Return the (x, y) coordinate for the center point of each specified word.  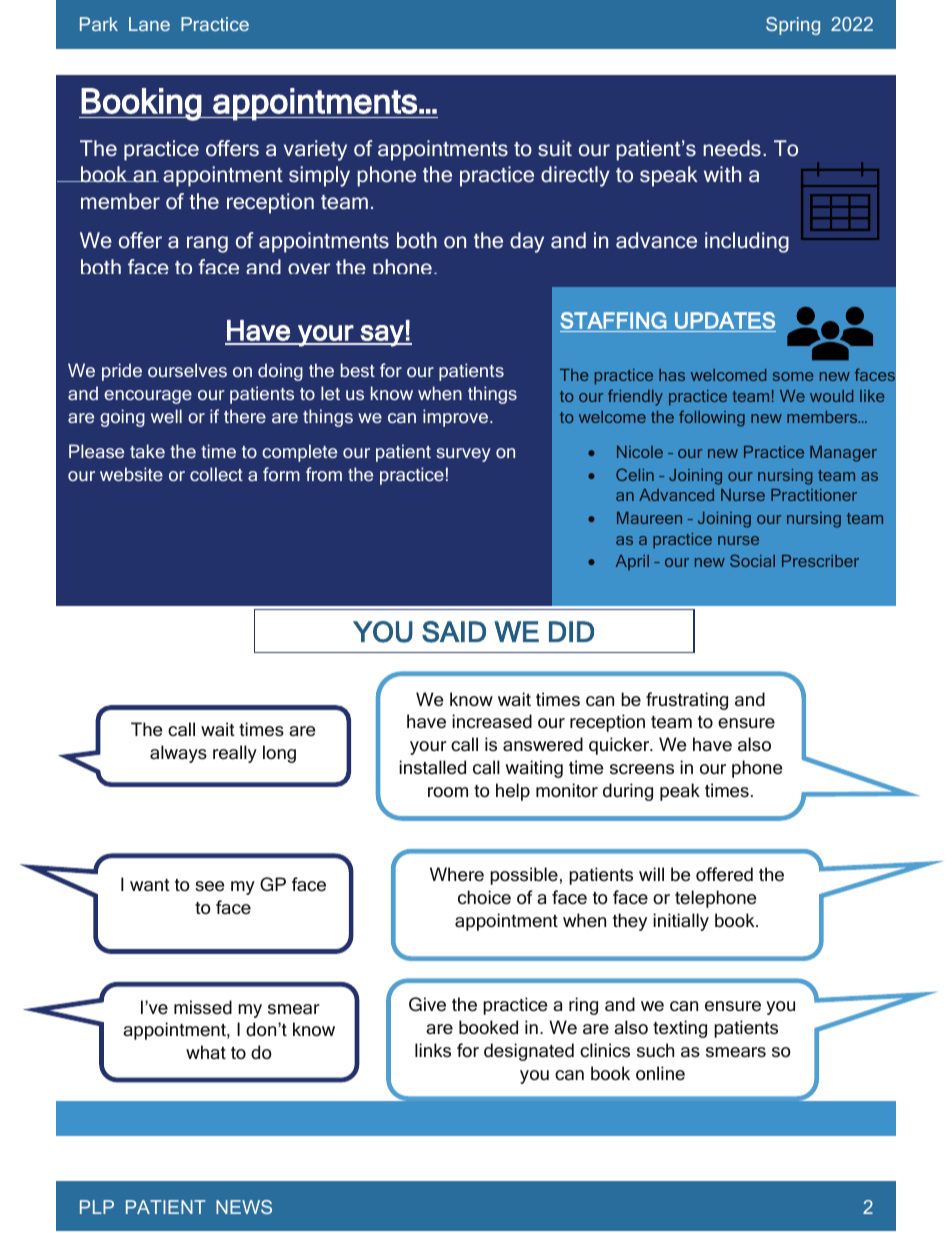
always (178, 754)
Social (752, 560)
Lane (149, 24)
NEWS (244, 1207)
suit (555, 148)
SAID (454, 632)
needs (732, 148)
